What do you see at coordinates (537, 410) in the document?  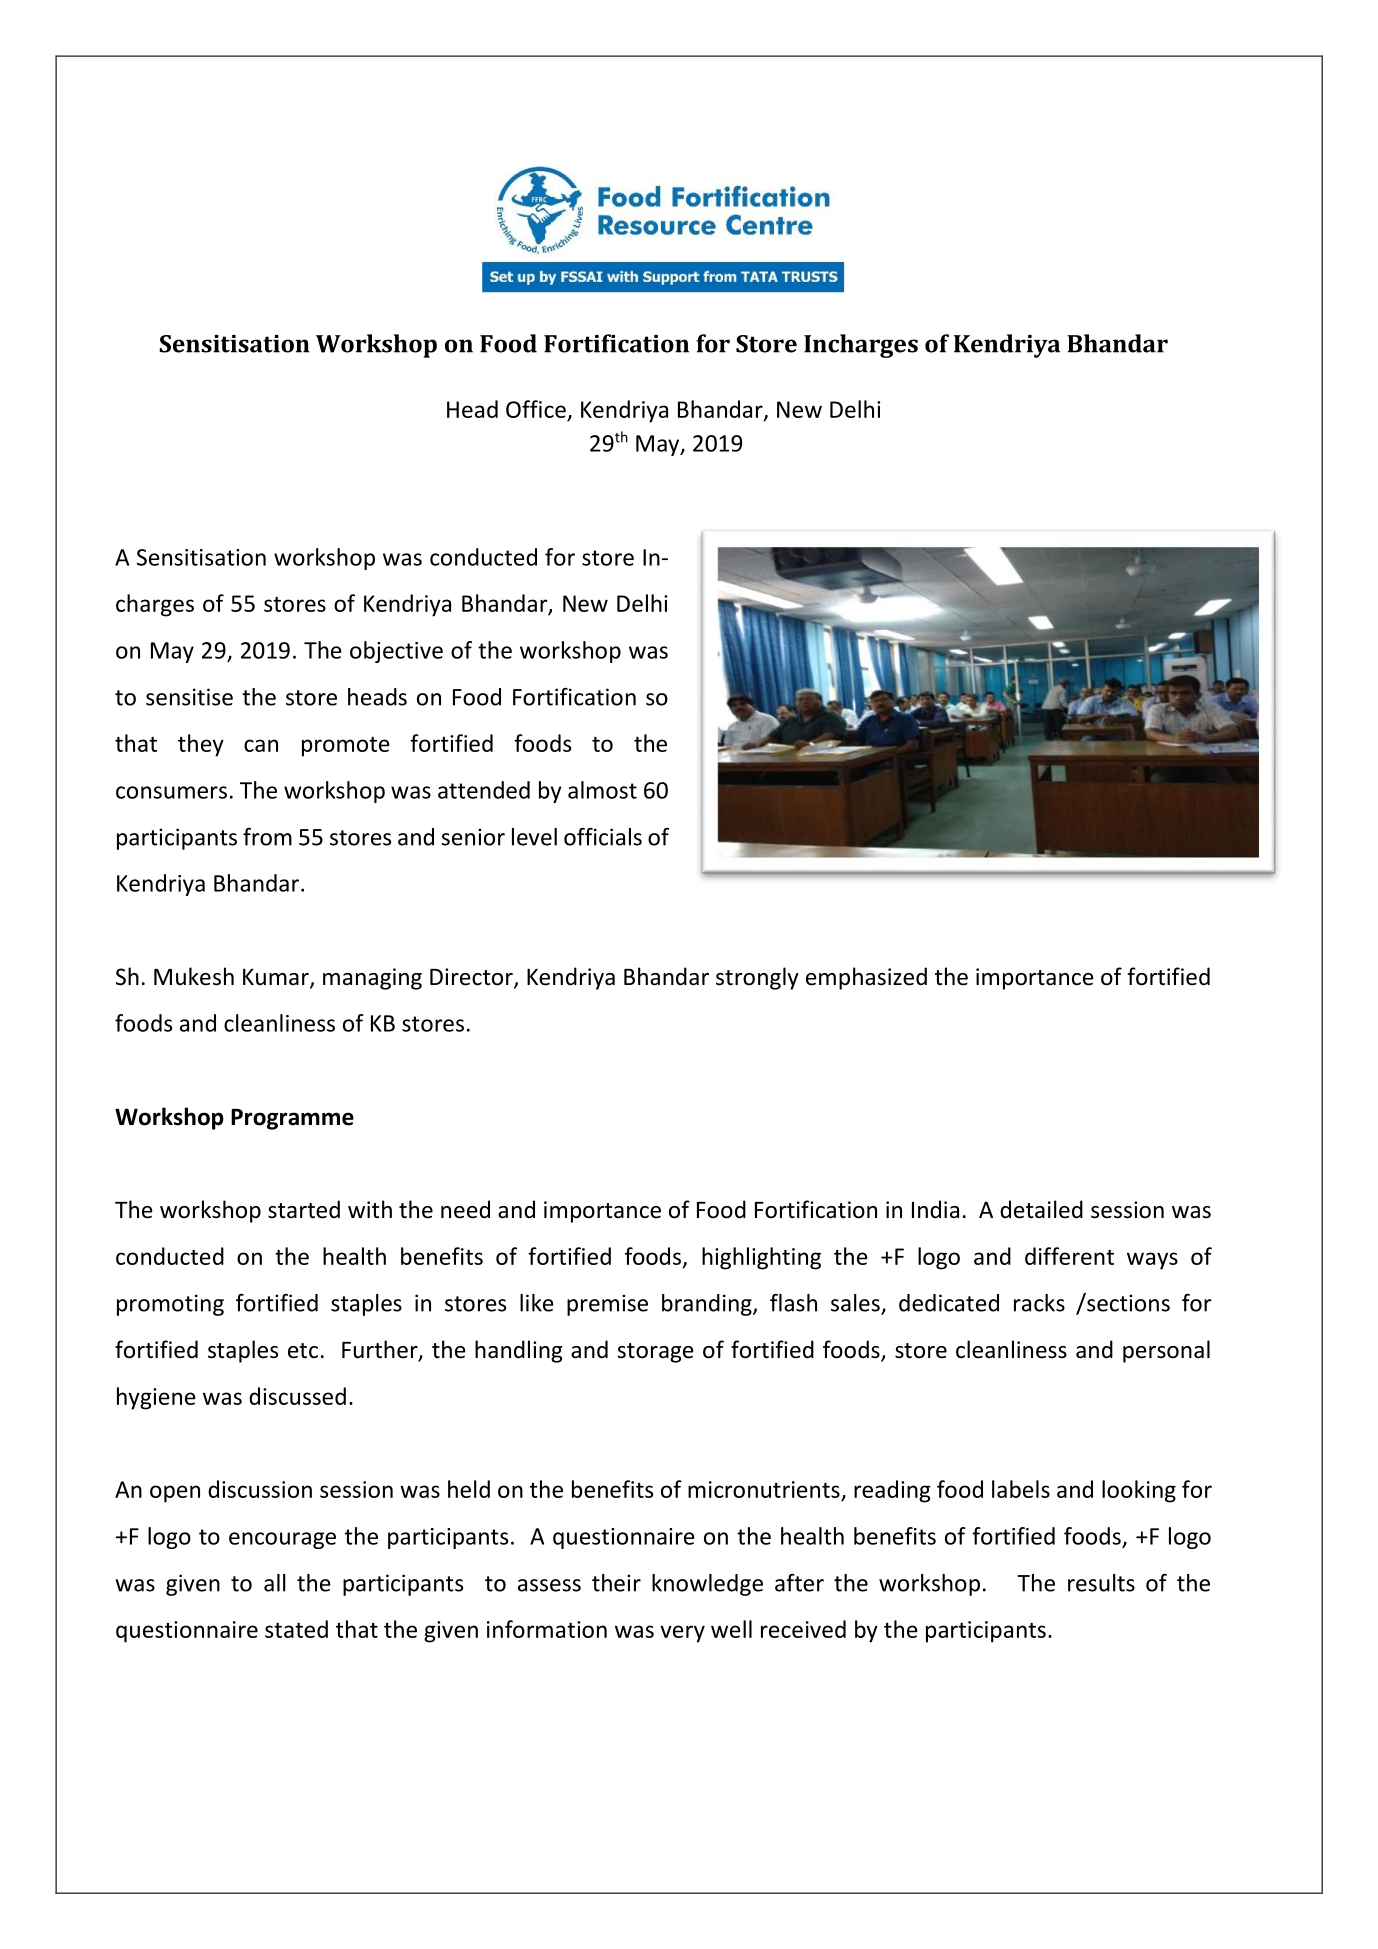 I see `Office` at bounding box center [537, 410].
